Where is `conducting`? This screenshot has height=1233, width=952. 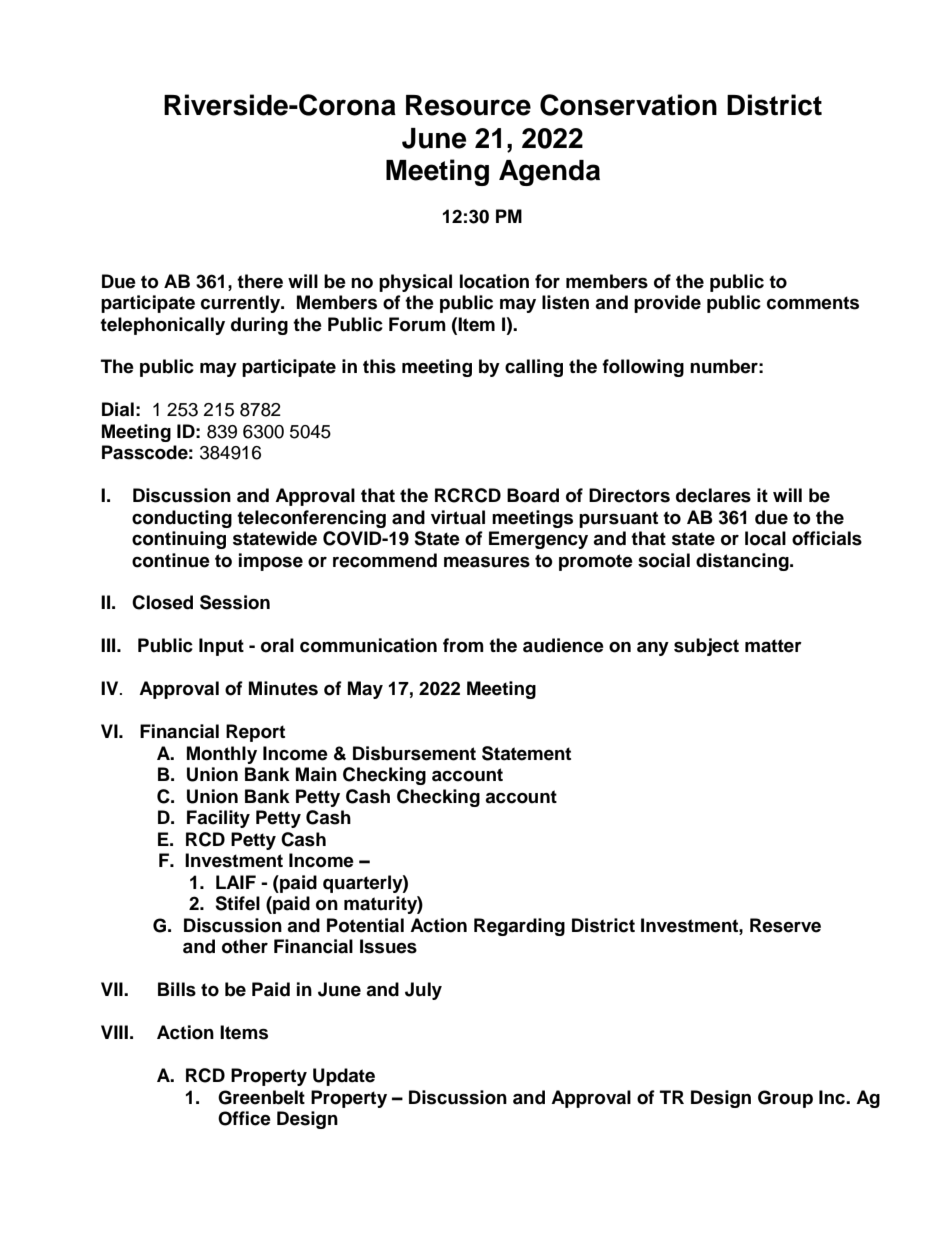 conducting is located at coordinates (182, 519).
